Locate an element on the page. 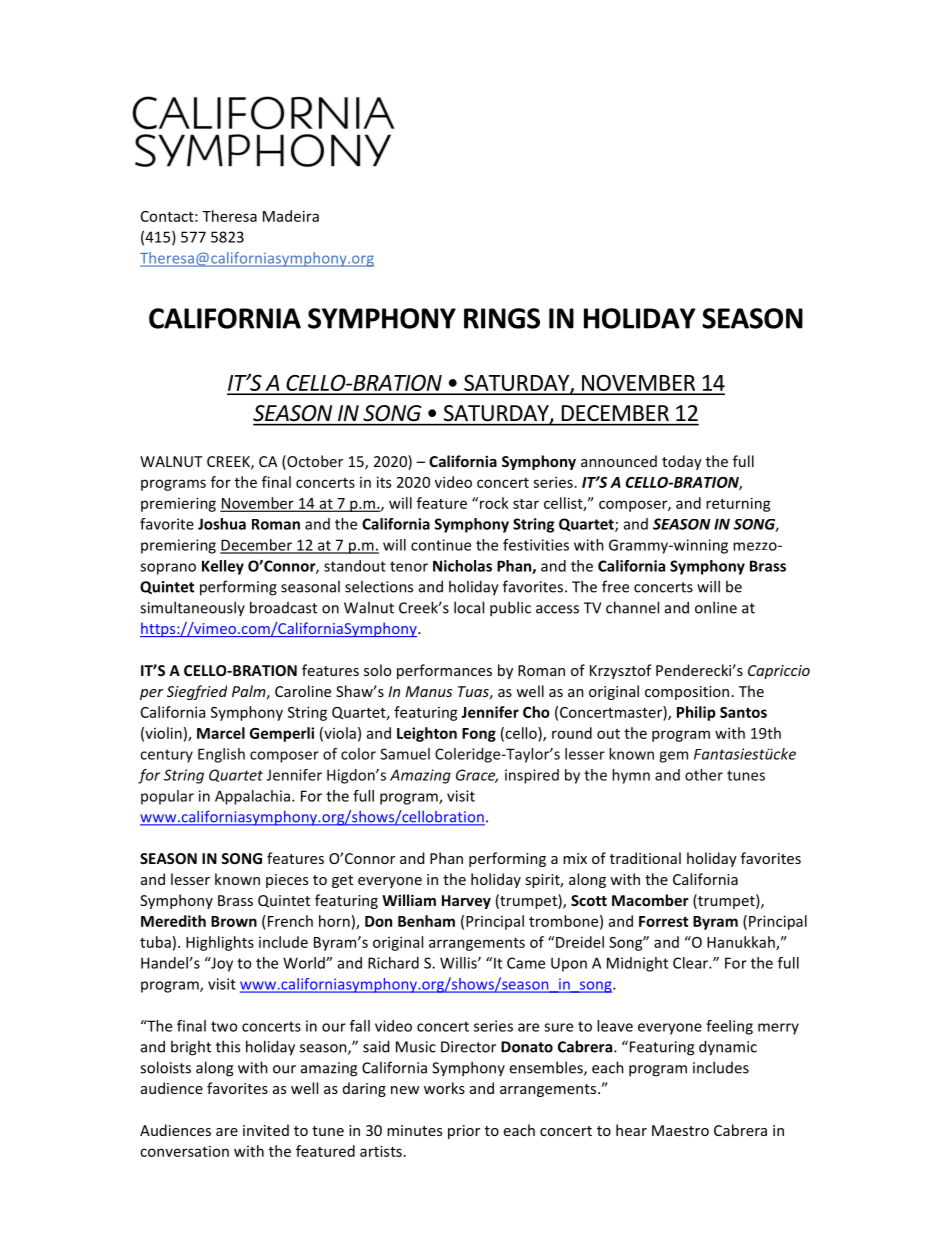 The width and height of the image is (952, 1233). rock is located at coordinates (494, 503).
